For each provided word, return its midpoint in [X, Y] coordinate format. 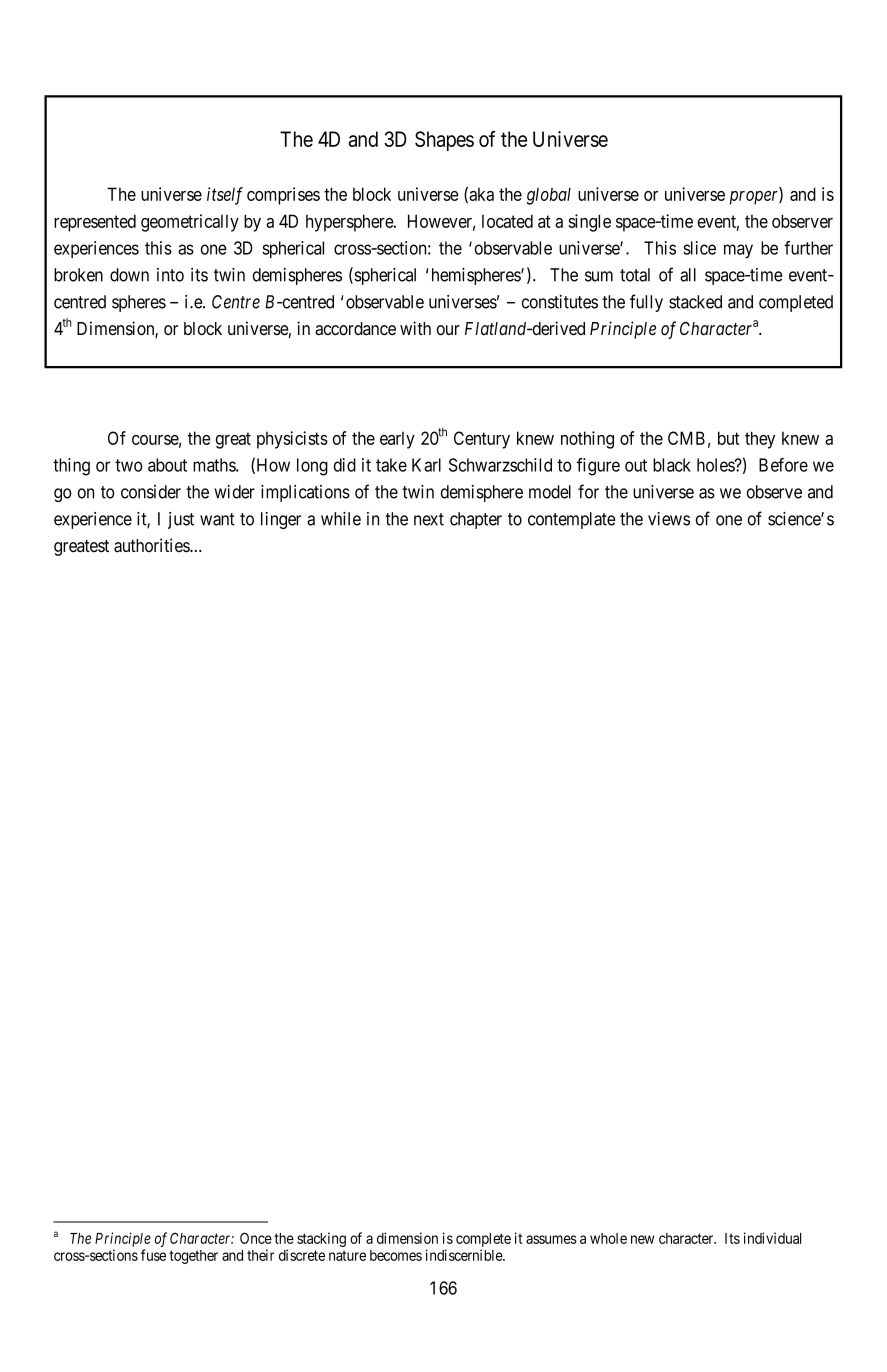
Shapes [444, 141]
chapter [476, 520]
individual [772, 1238]
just [181, 520]
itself [225, 196]
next [429, 519]
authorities [152, 545]
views [669, 519]
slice [699, 248]
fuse [153, 1255]
